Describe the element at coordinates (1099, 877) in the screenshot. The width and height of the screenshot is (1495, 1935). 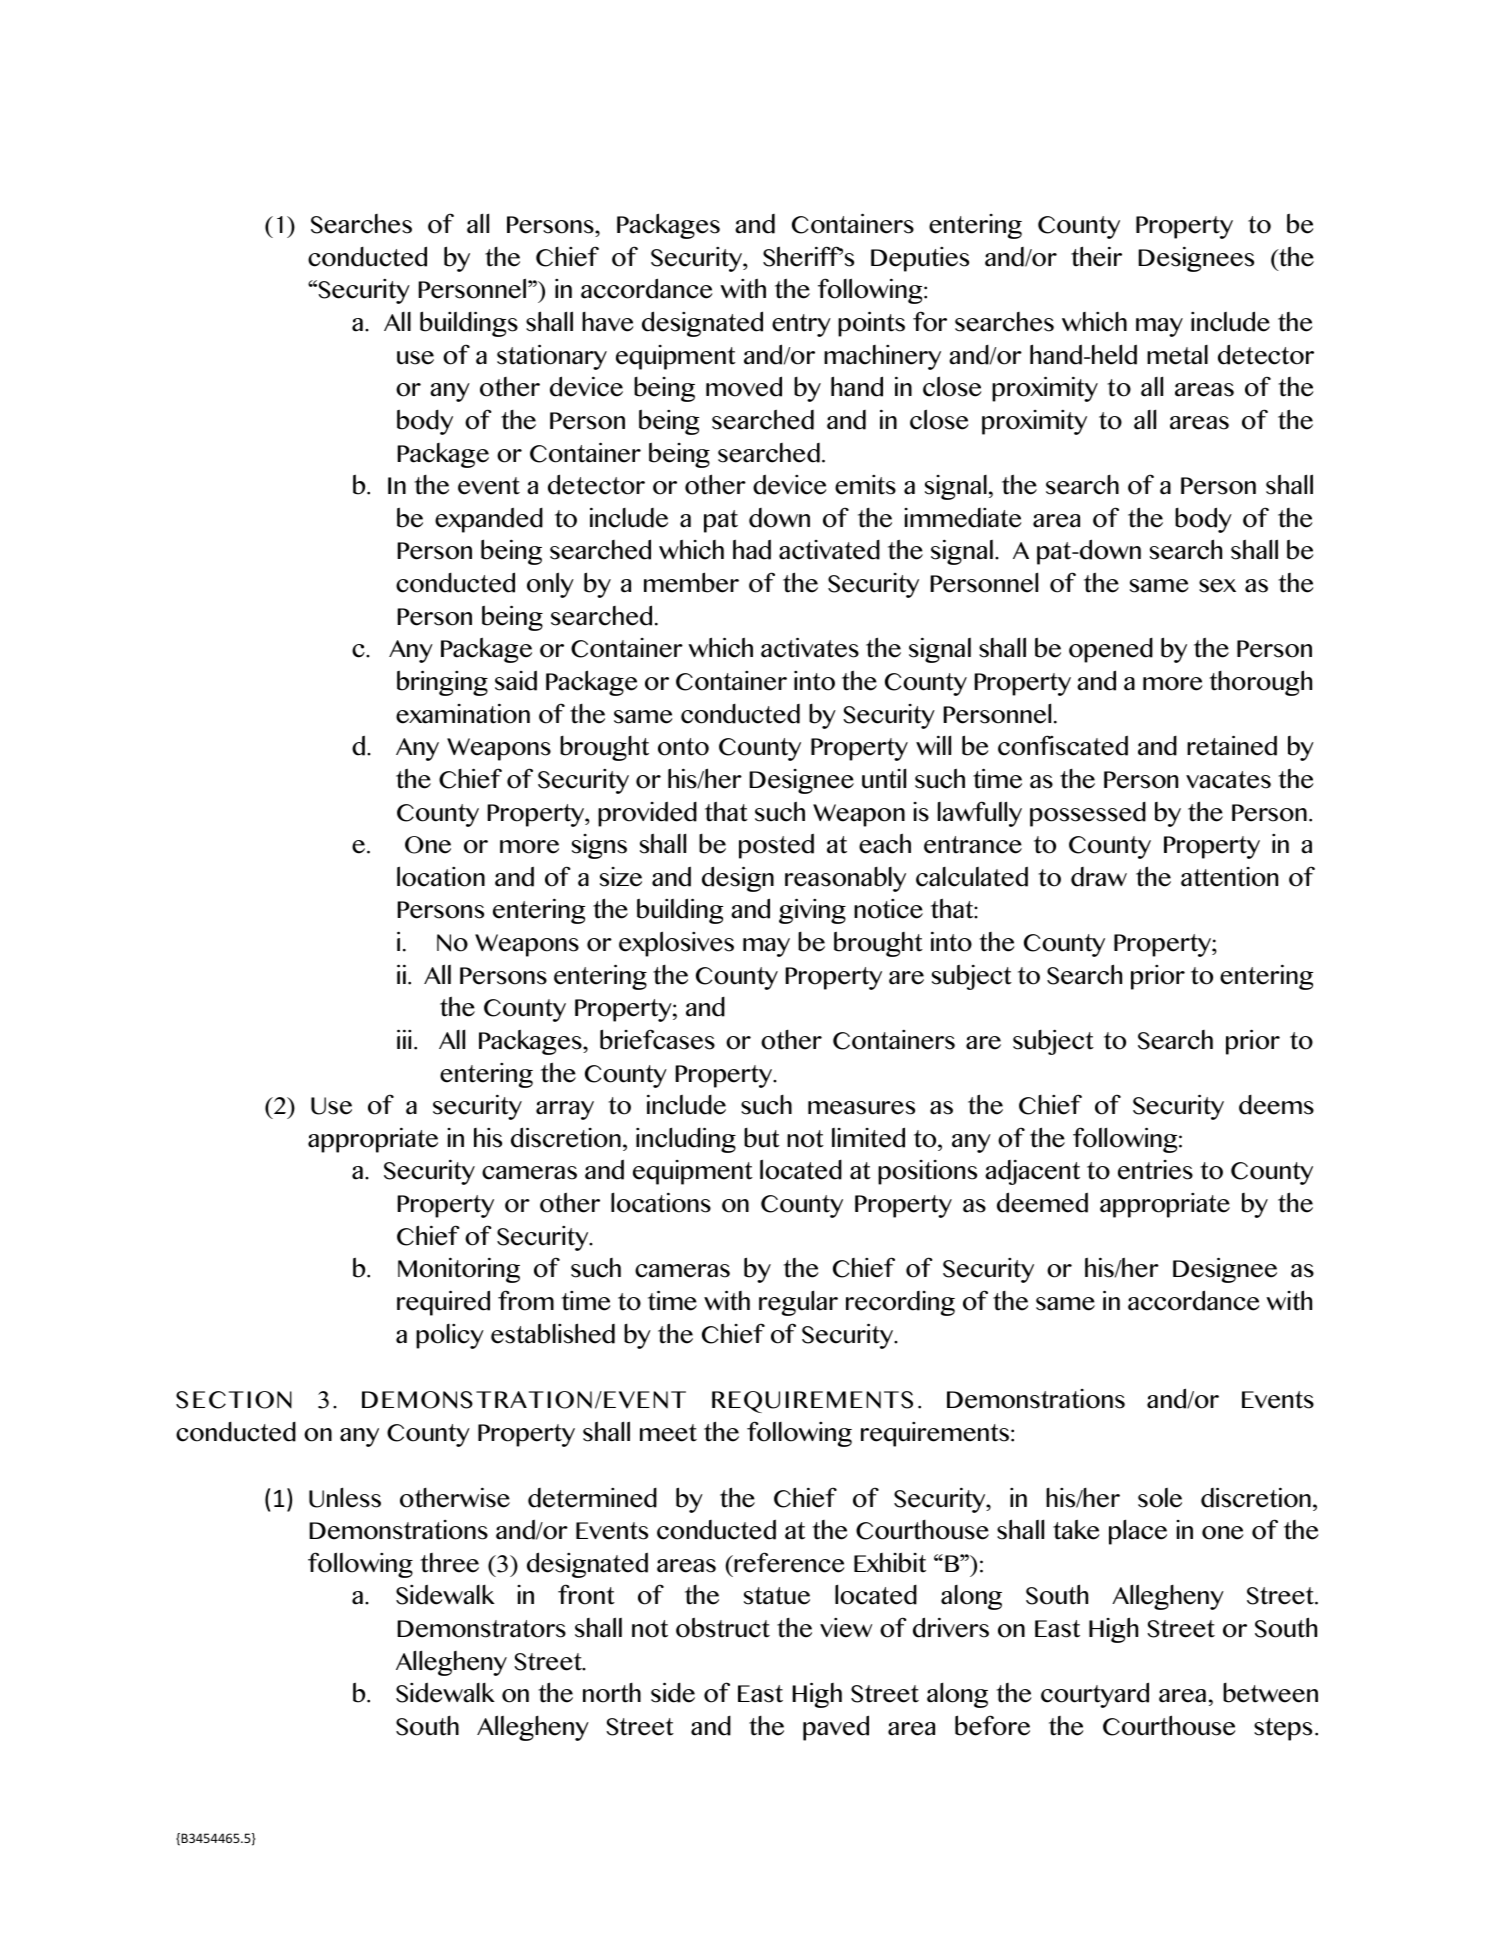
I see `draw` at that location.
